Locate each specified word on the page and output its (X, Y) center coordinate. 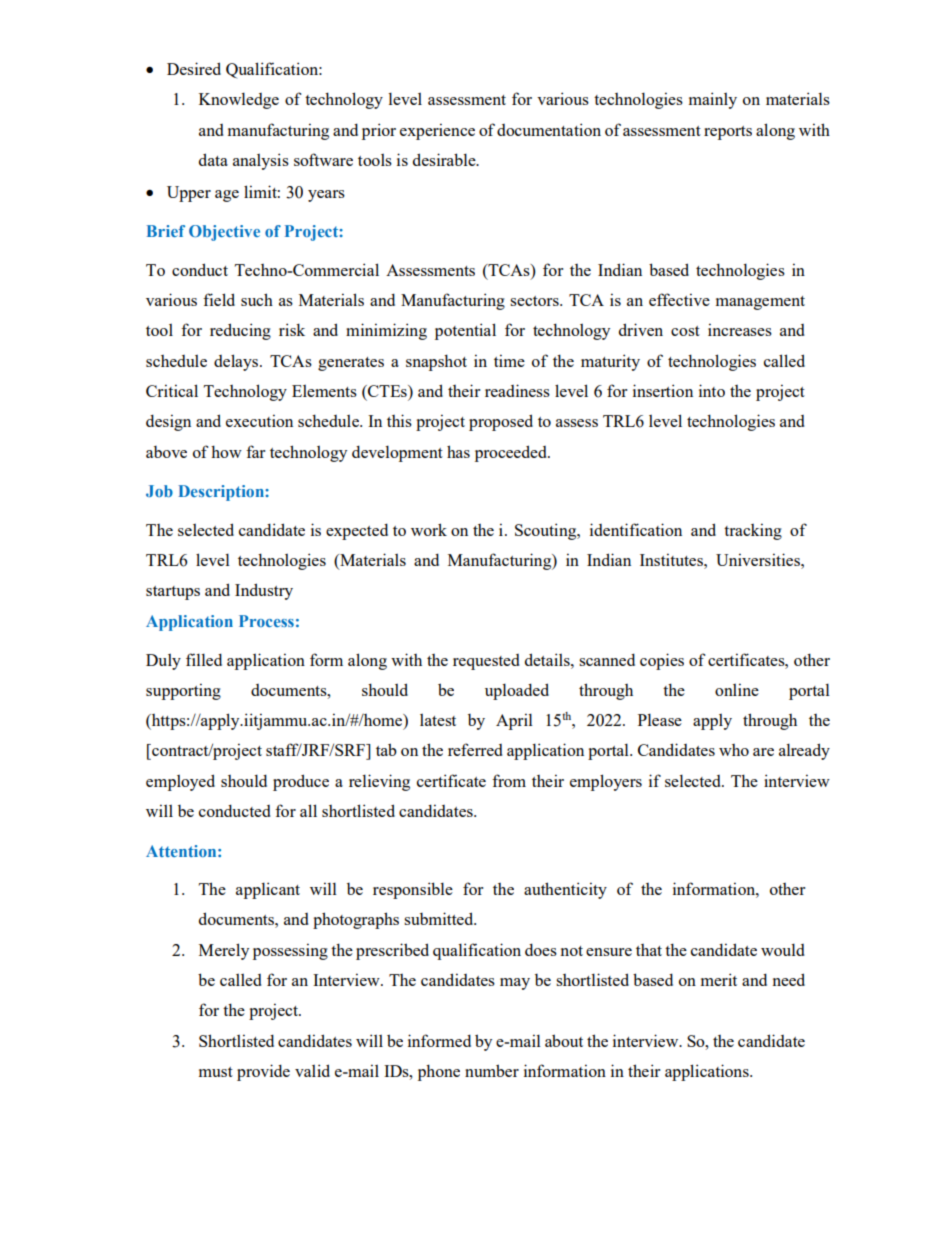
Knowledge (239, 101)
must (216, 1072)
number (492, 1070)
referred (475, 749)
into (712, 390)
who (734, 750)
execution (259, 420)
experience (437, 131)
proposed (501, 422)
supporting (183, 691)
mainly (713, 100)
